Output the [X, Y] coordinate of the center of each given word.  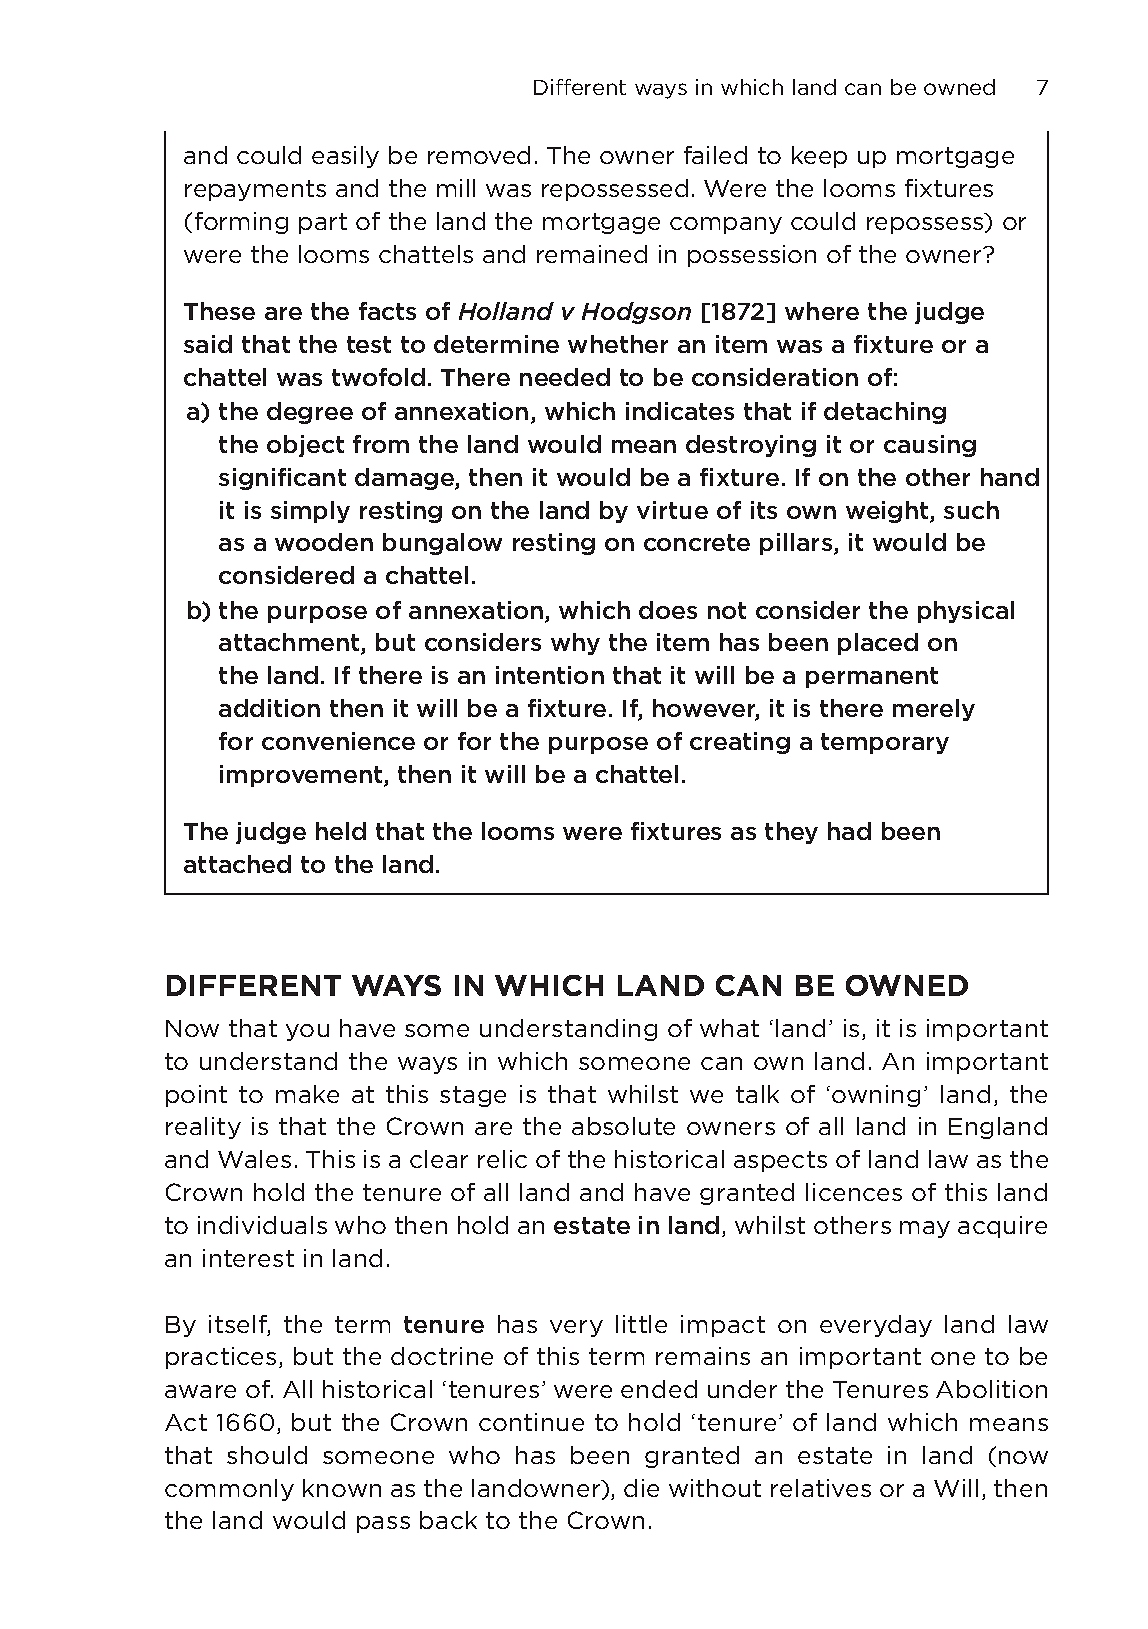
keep [819, 157]
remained [592, 254]
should [267, 1455]
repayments [255, 190]
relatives [821, 1488]
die [641, 1488]
